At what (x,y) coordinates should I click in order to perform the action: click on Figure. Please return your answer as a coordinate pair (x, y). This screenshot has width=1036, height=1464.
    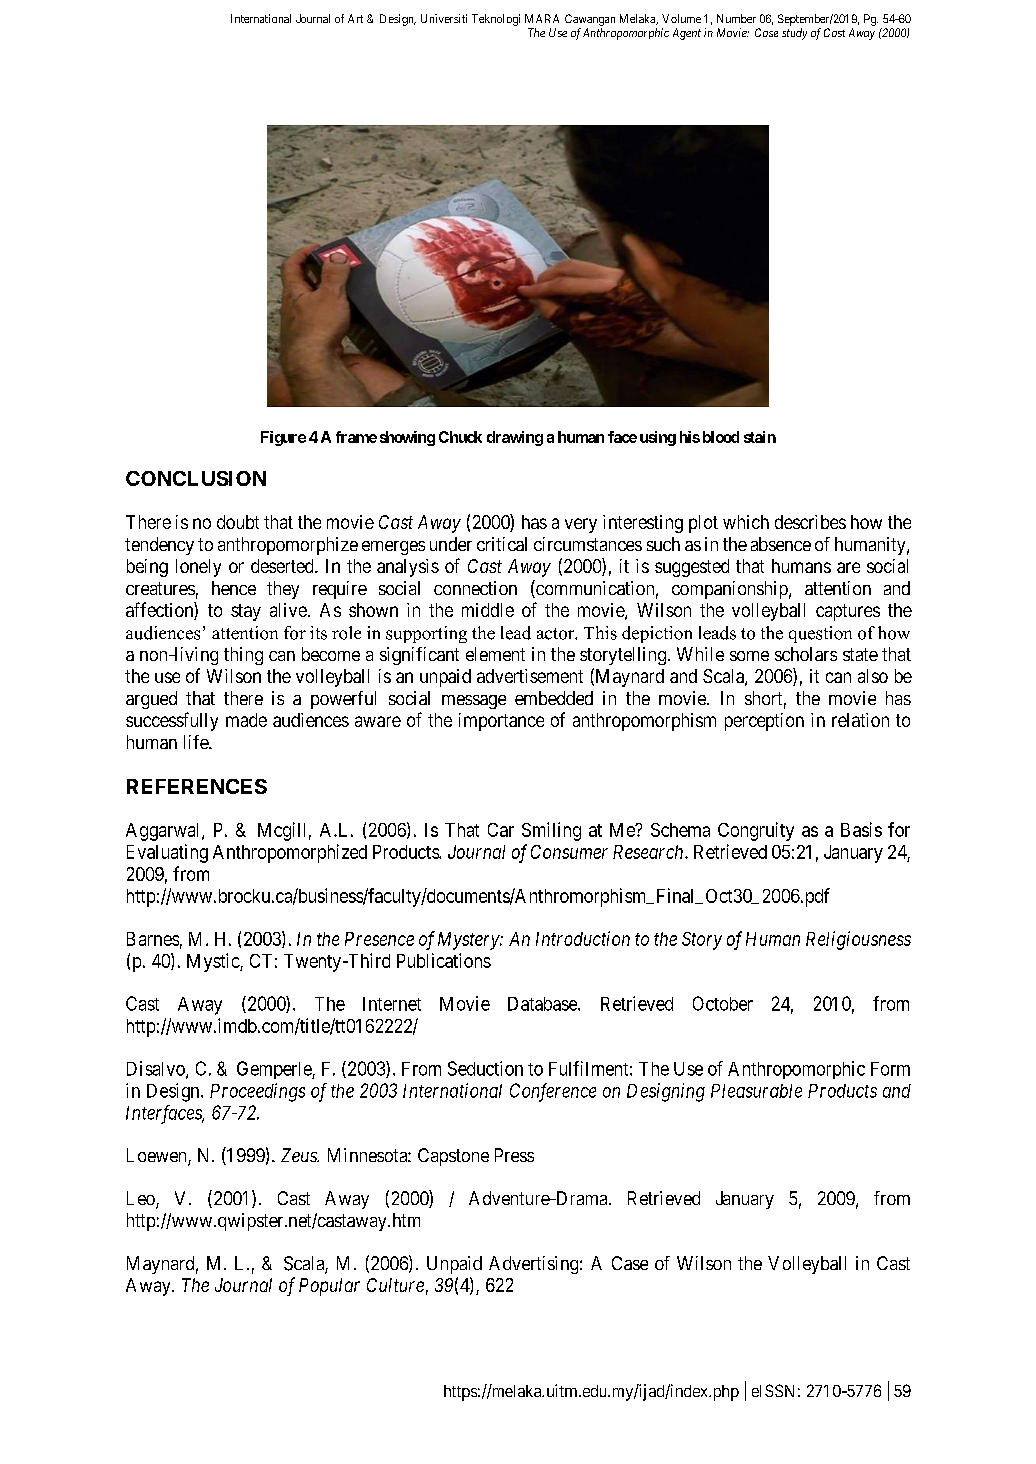
    Looking at the image, I should click on (283, 438).
